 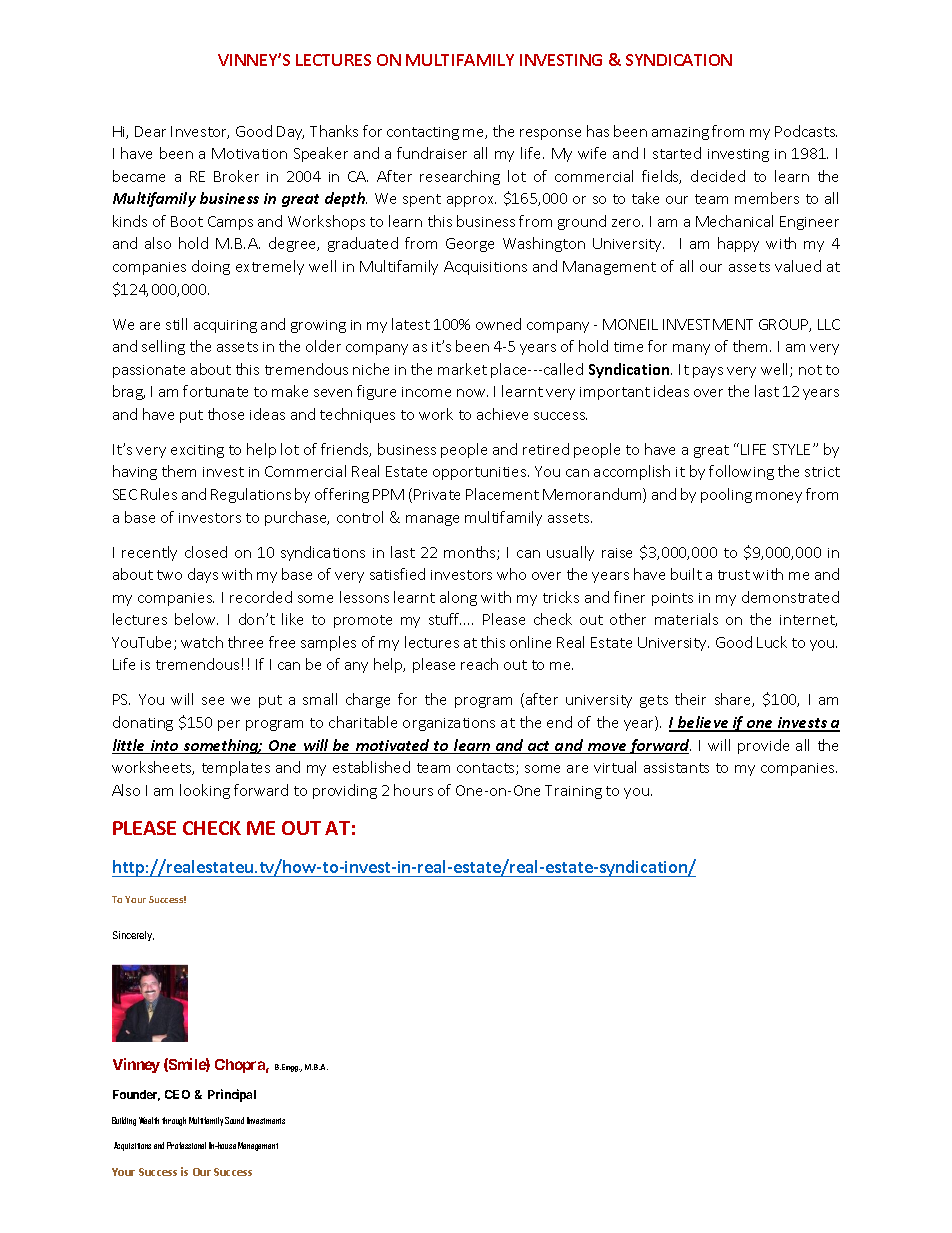 What do you see at coordinates (236, 176) in the screenshot?
I see `Broker` at bounding box center [236, 176].
